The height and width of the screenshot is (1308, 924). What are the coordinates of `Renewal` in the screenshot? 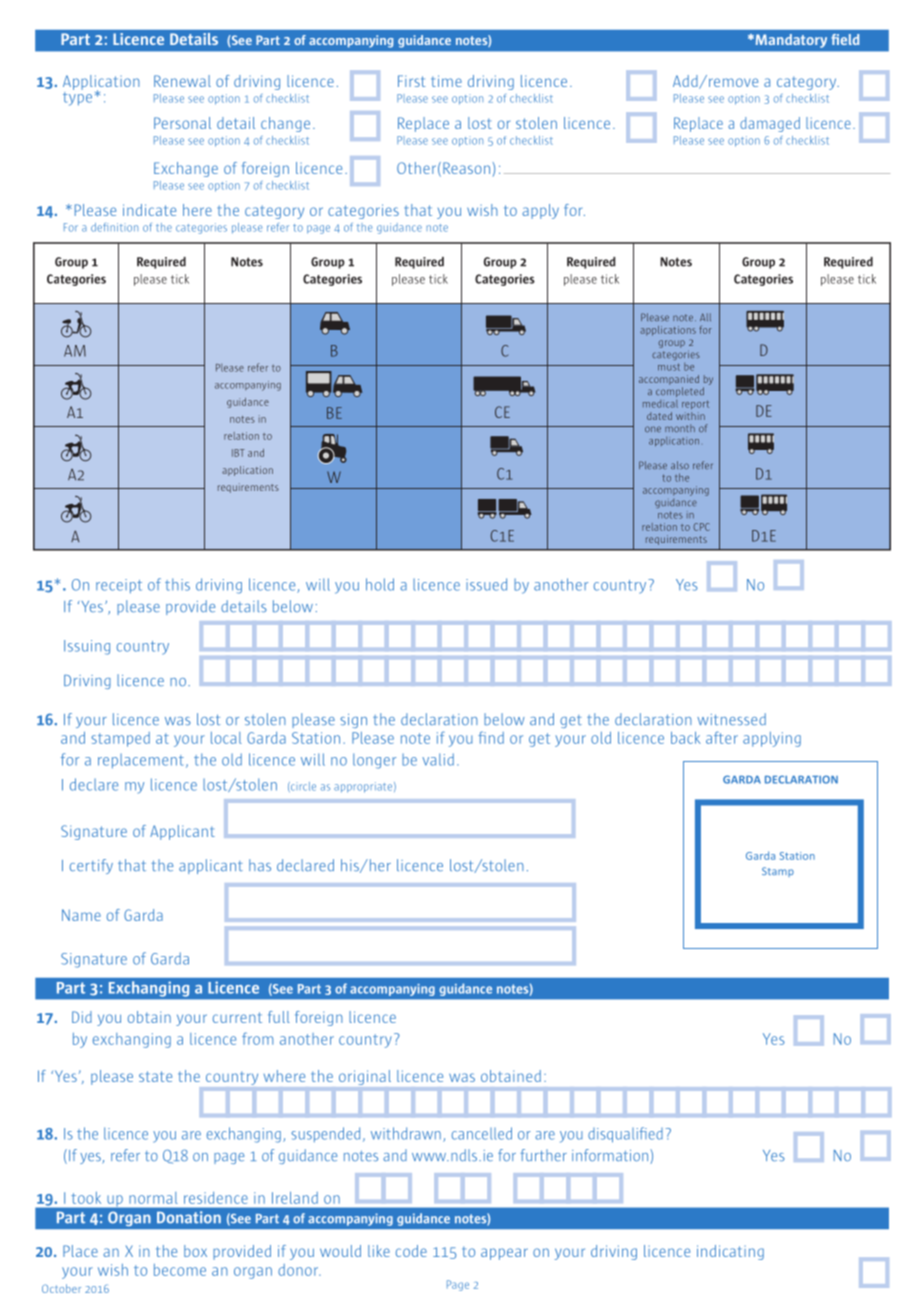 It's located at (182, 81).
